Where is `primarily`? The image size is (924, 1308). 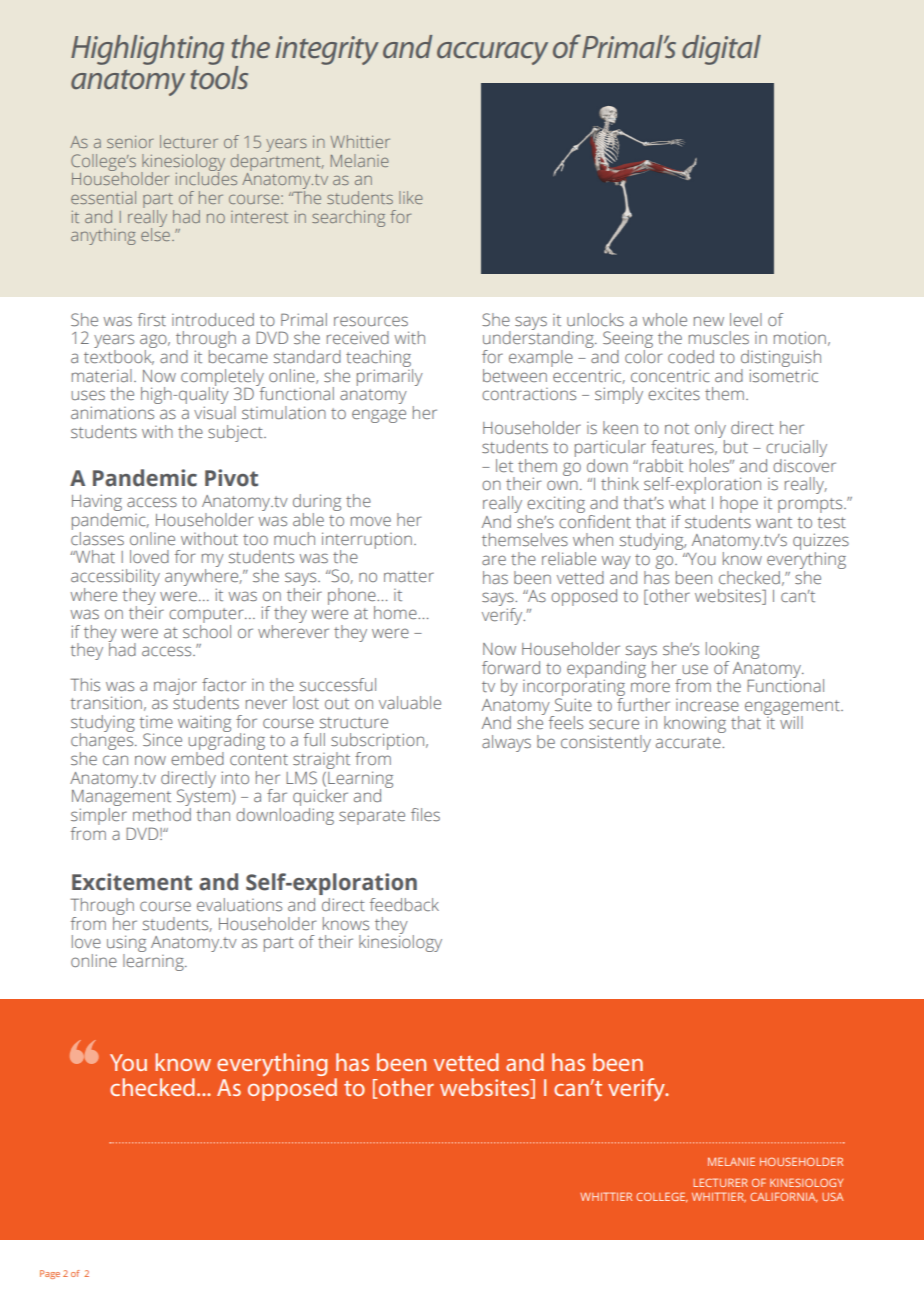 primarily is located at coordinates (390, 376).
